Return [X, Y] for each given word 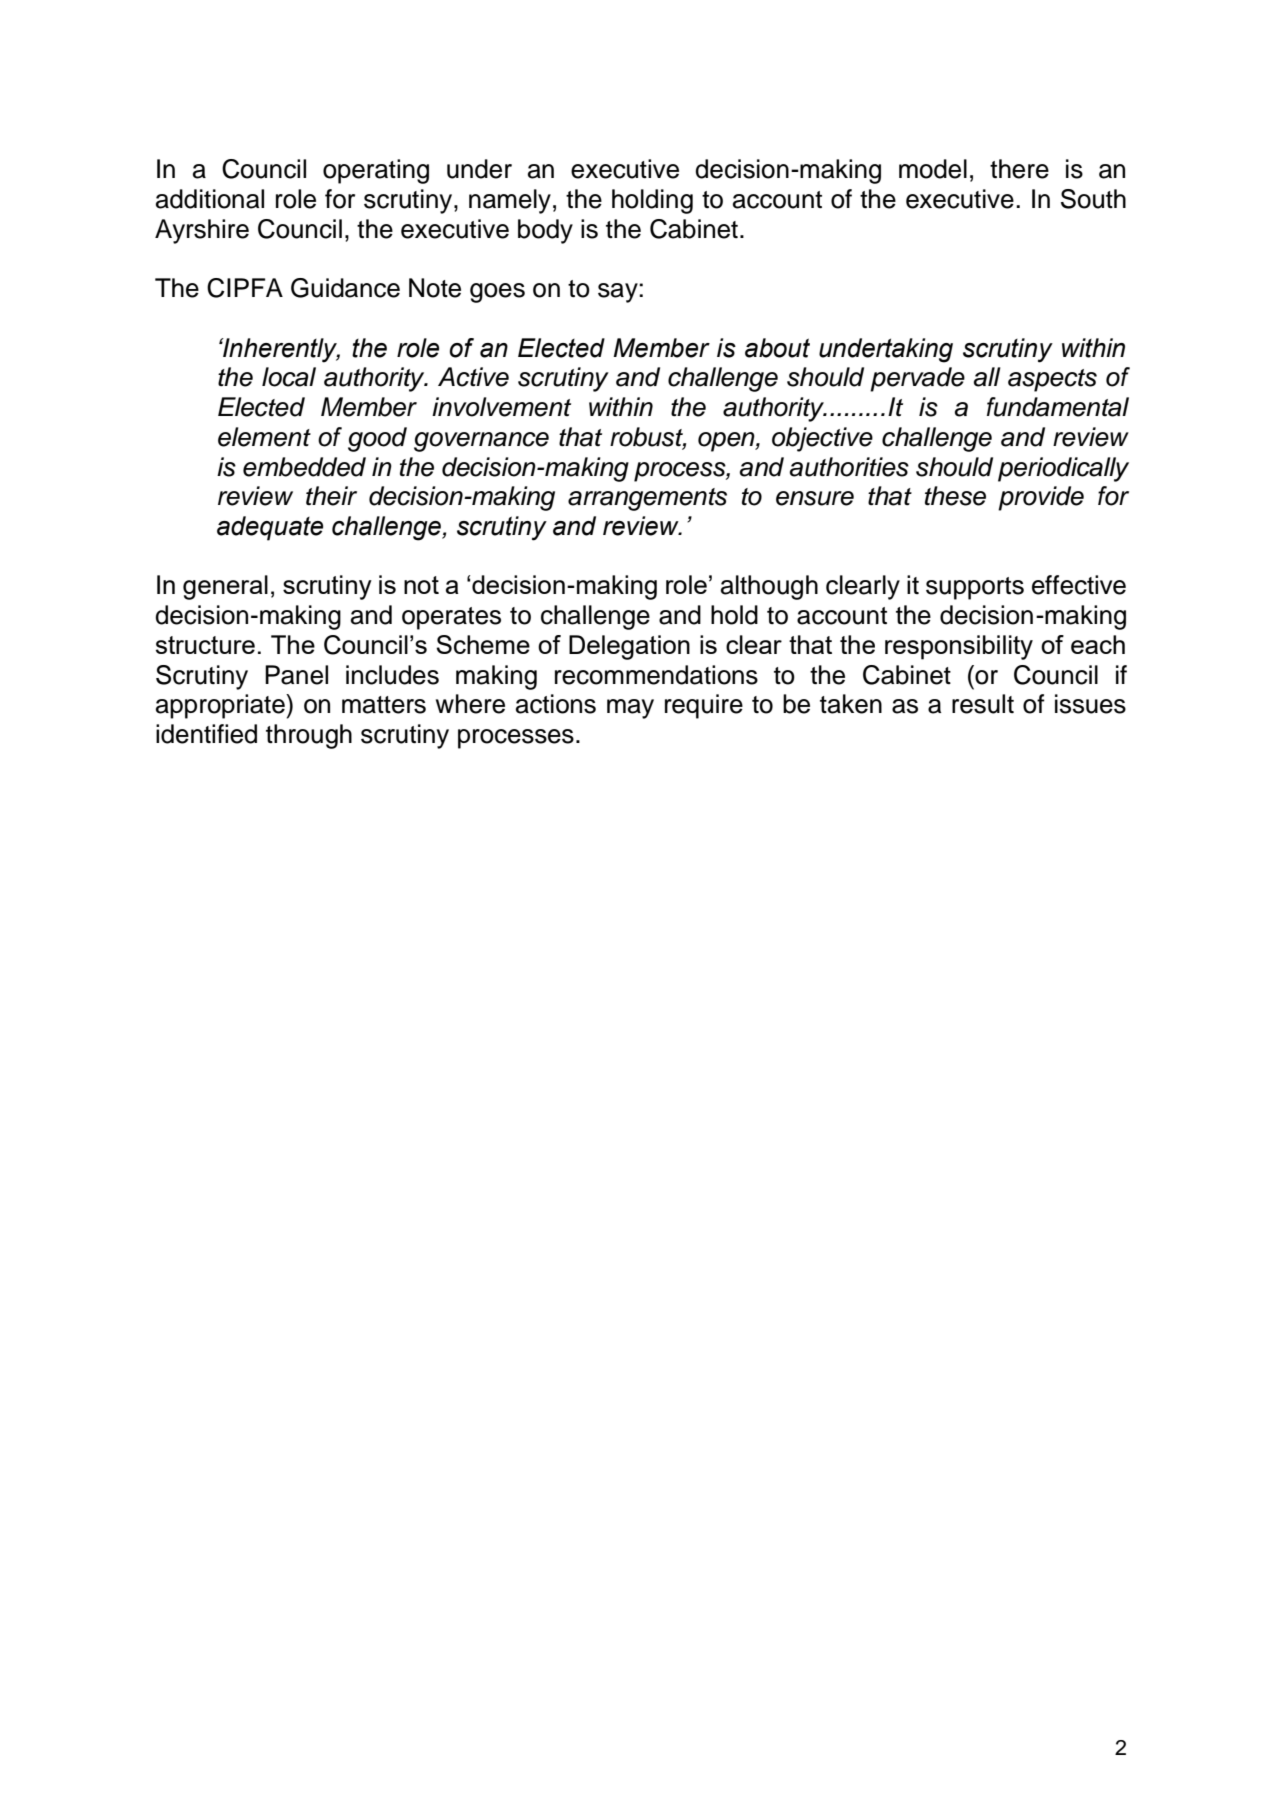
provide [1041, 498]
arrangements [647, 499]
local [289, 377]
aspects [1052, 380]
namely [510, 201]
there [1019, 169]
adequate [270, 528]
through [309, 736]
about [777, 348]
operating [376, 171]
